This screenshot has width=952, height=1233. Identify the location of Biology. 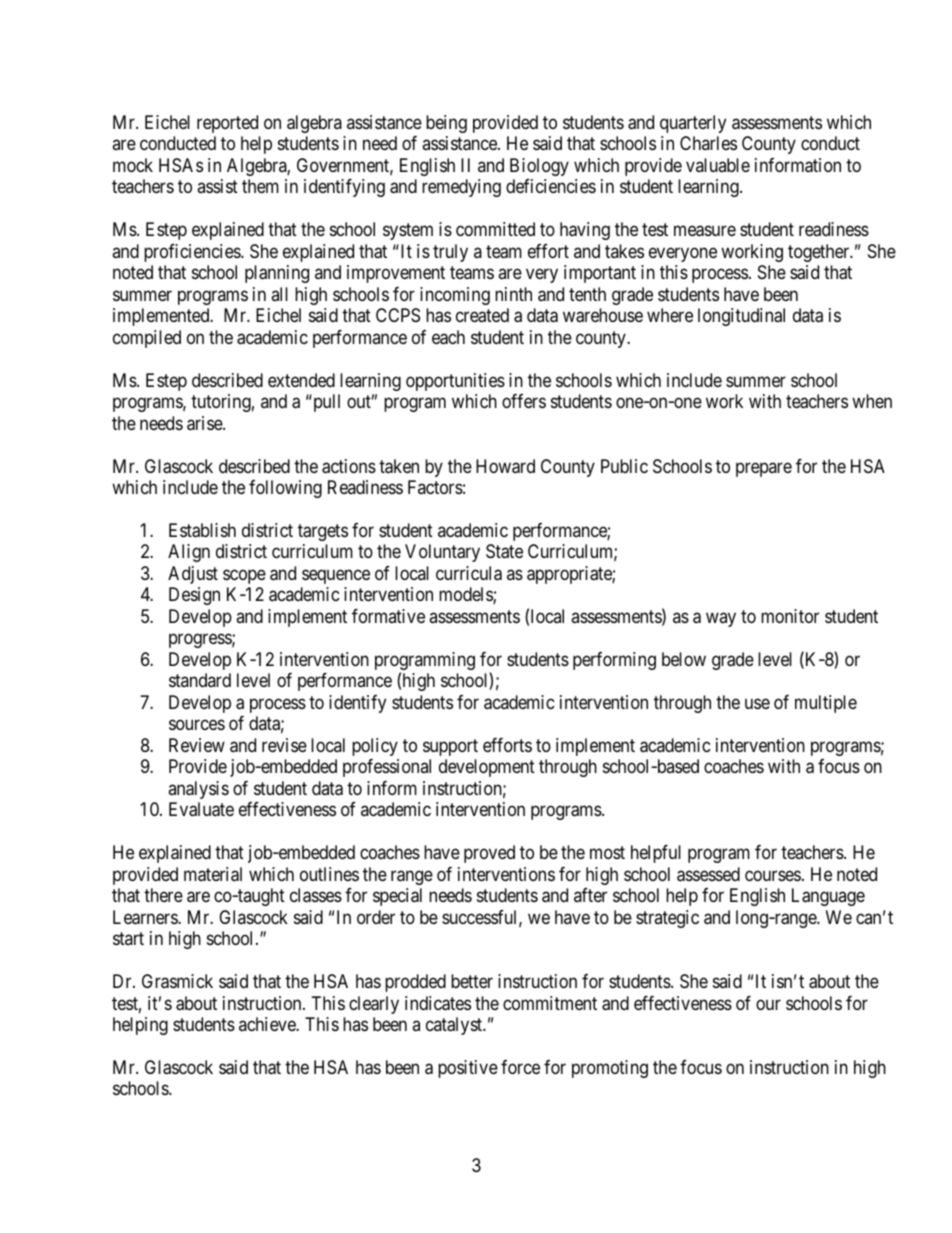
(539, 167).
